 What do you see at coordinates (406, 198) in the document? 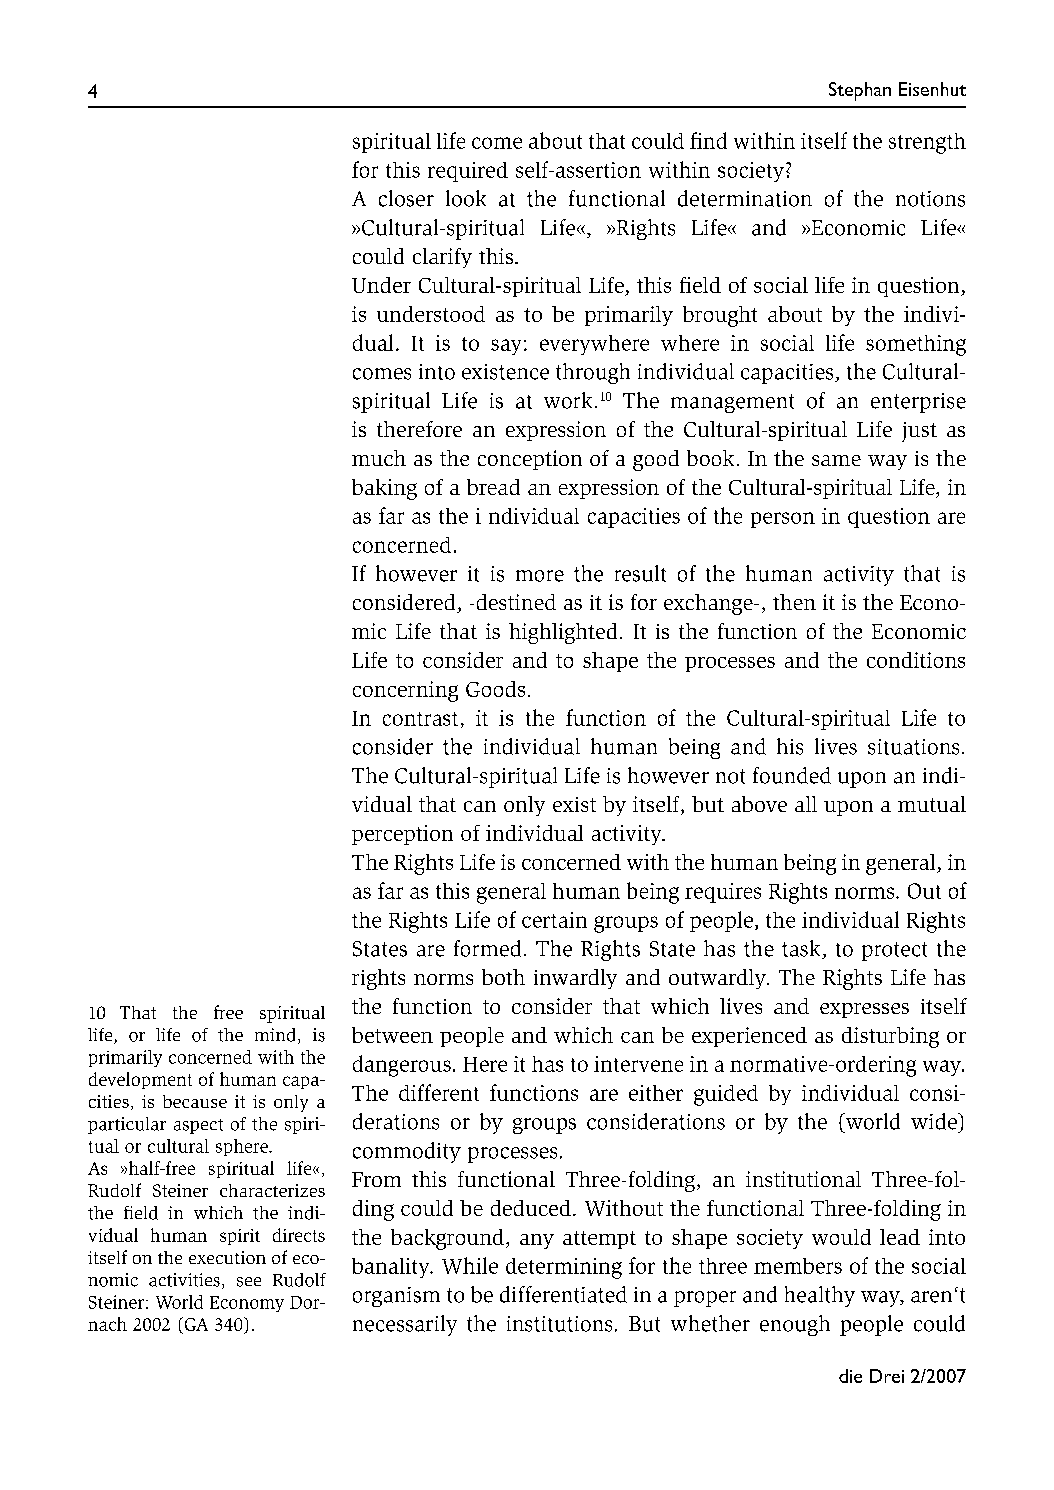
I see `closer` at bounding box center [406, 198].
